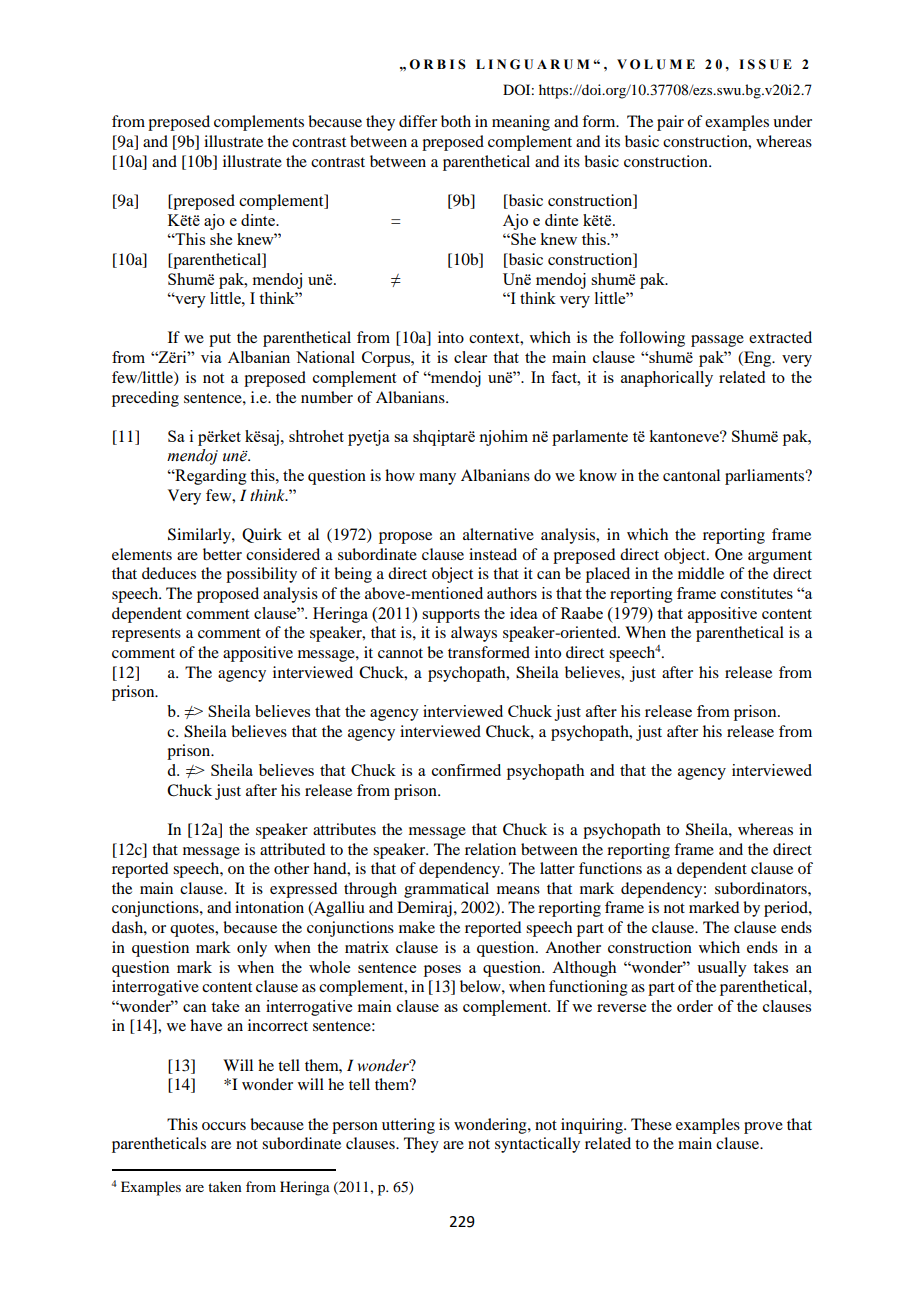  Describe the element at coordinates (437, 479) in the image. I see `many` at that location.
